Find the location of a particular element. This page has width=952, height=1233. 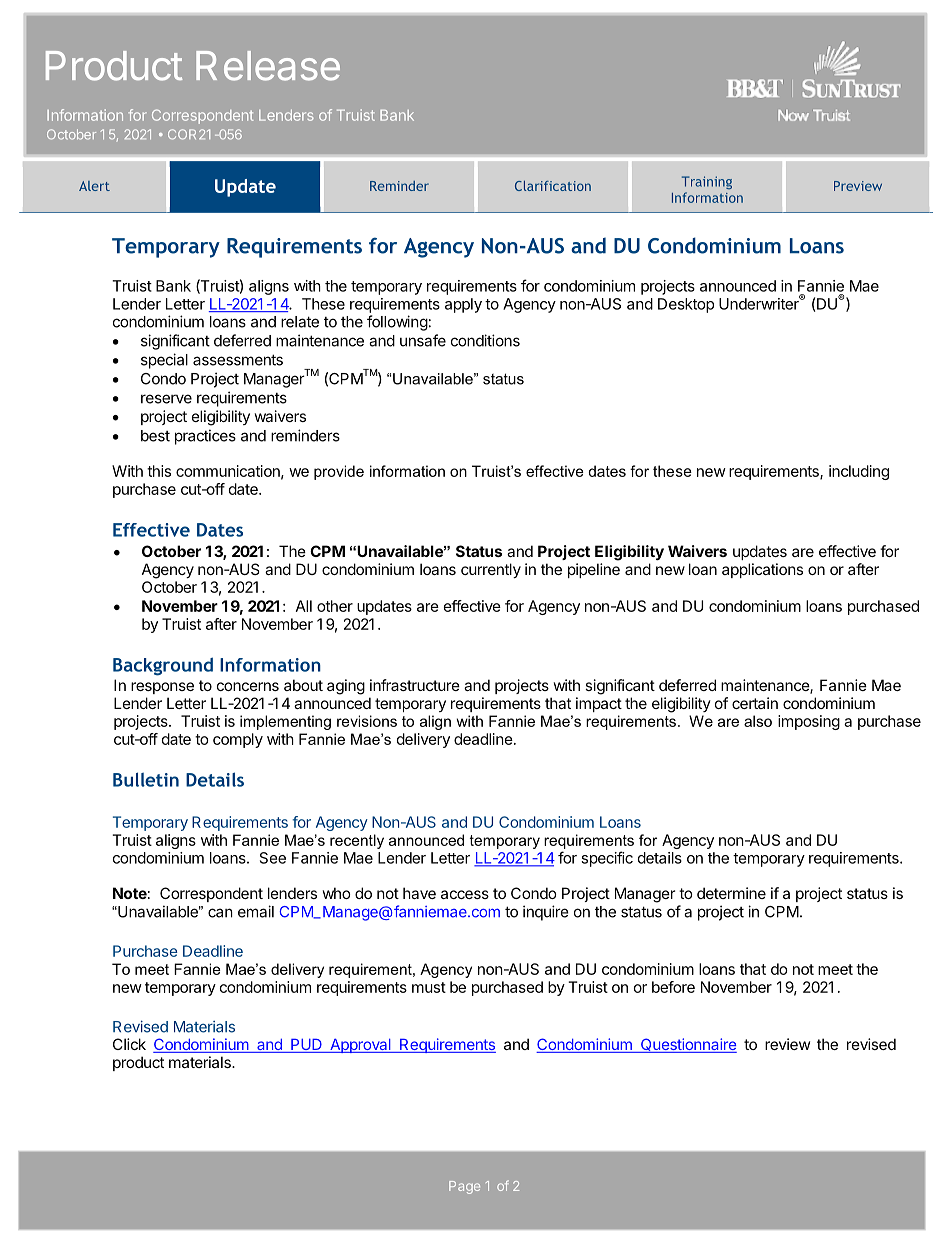

currently is located at coordinates (491, 570).
